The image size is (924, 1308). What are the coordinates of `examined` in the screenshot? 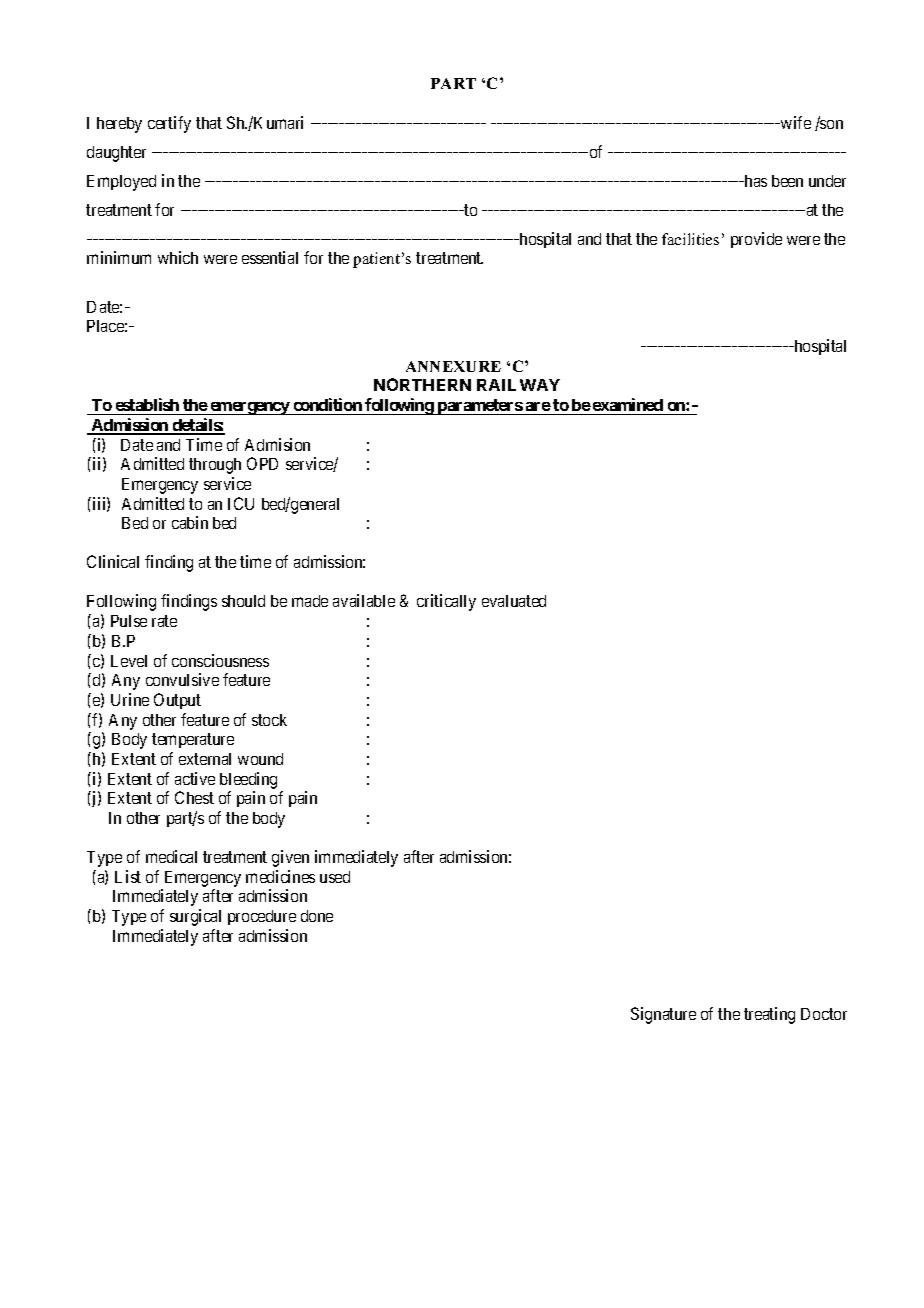 It's located at (628, 404).
